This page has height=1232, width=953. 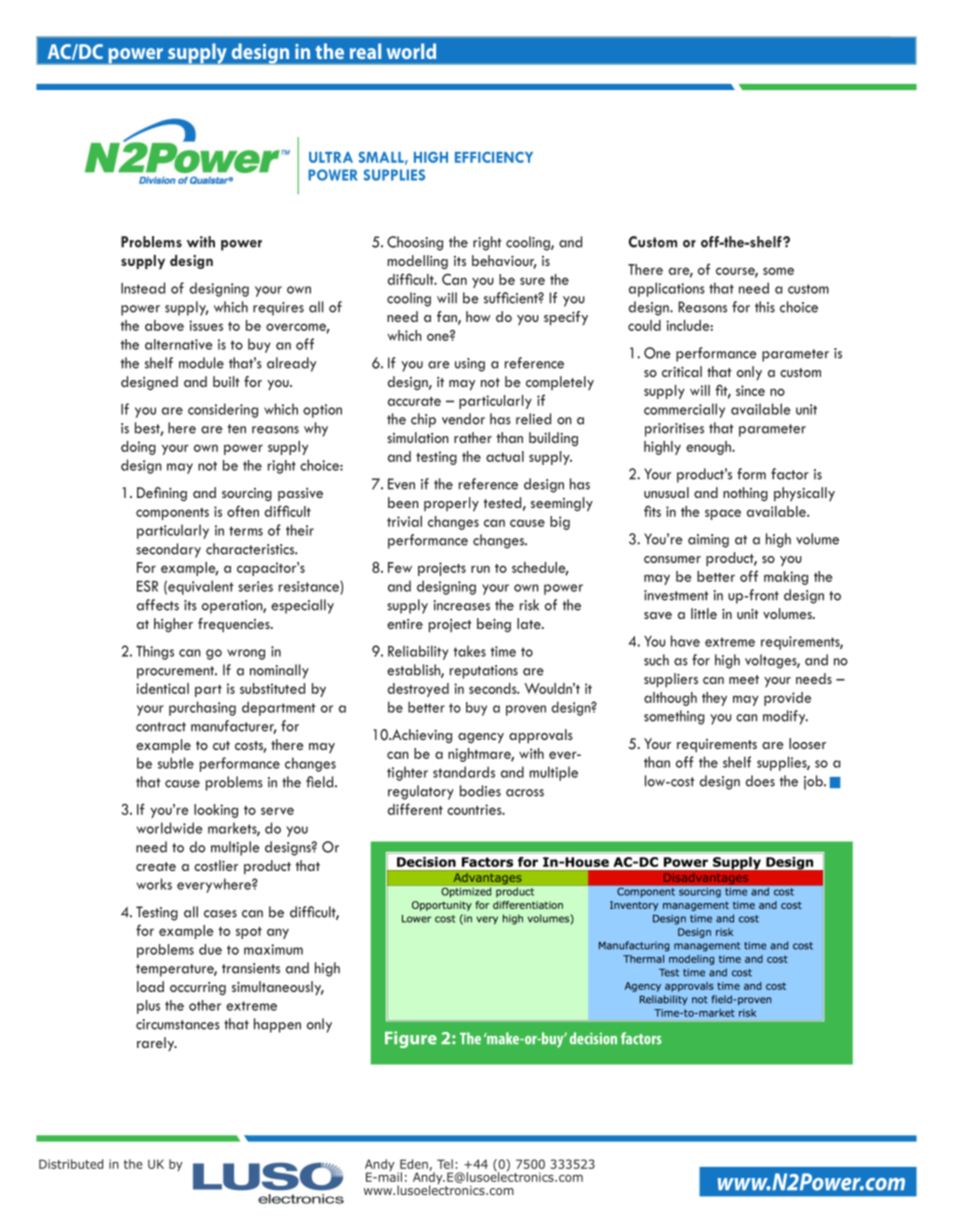 What do you see at coordinates (415, 1165) in the page?
I see `Eden` at bounding box center [415, 1165].
